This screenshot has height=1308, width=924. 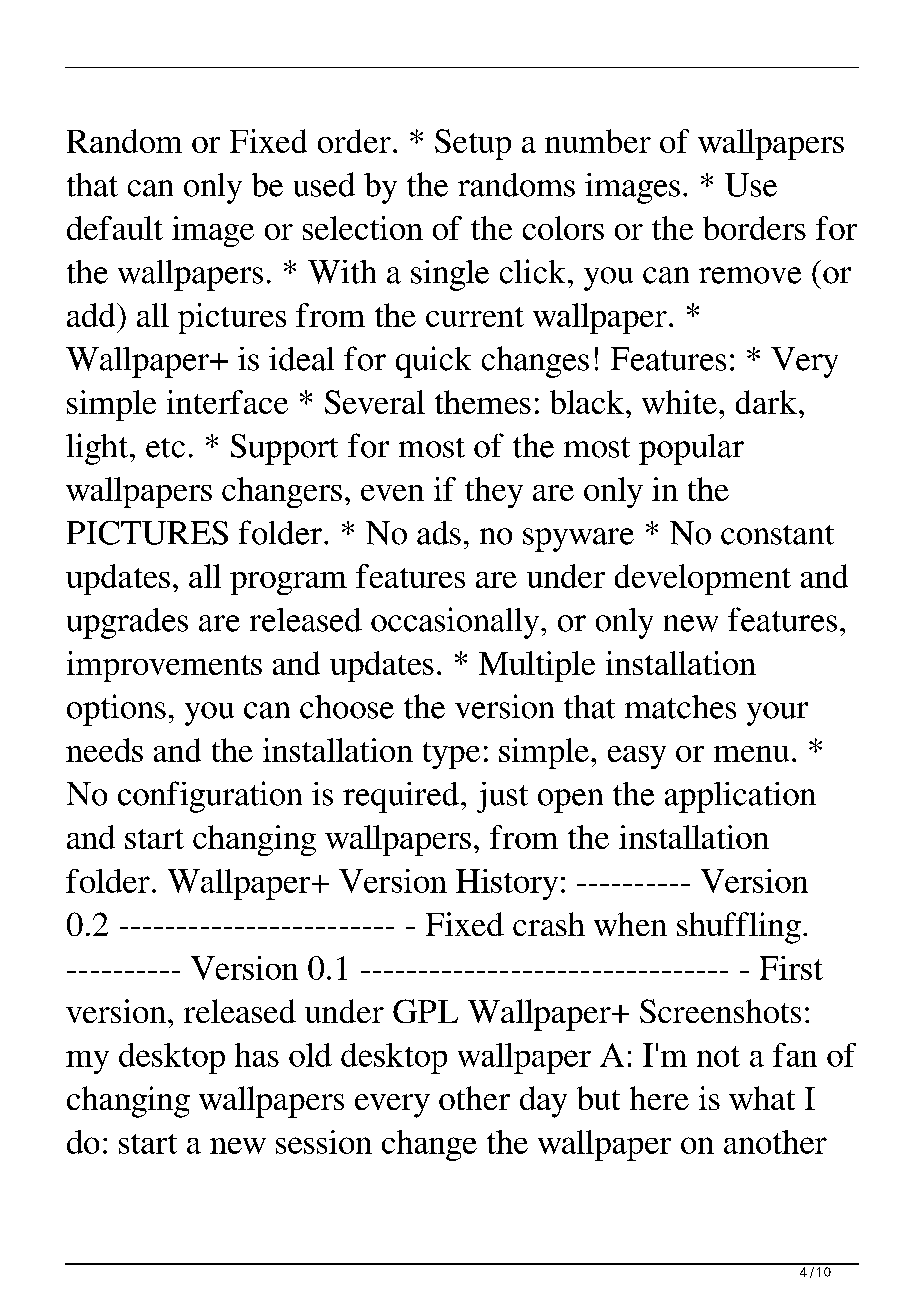 What do you see at coordinates (543, 1102) in the screenshot?
I see `day` at bounding box center [543, 1102].
